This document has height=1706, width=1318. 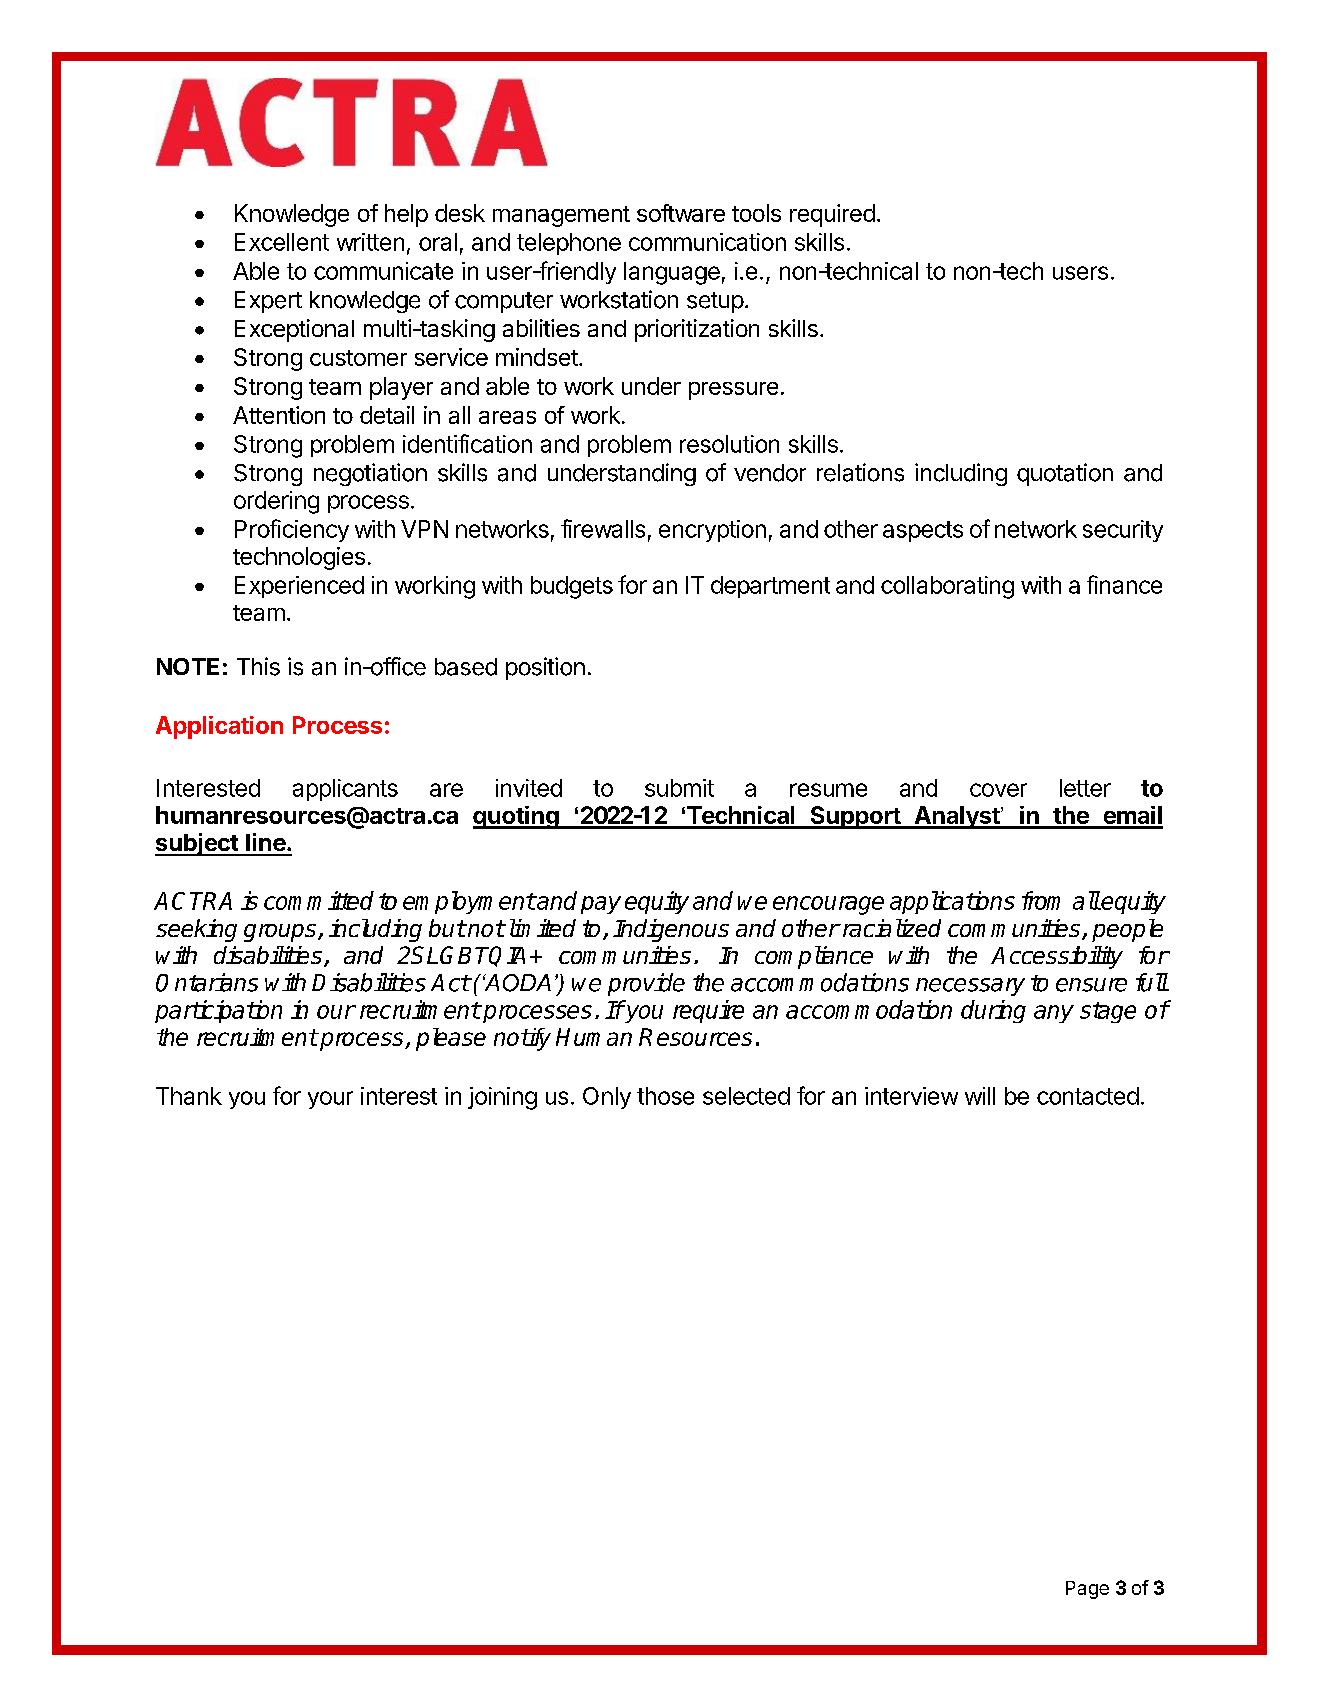 What do you see at coordinates (545, 668) in the document?
I see `position` at bounding box center [545, 668].
